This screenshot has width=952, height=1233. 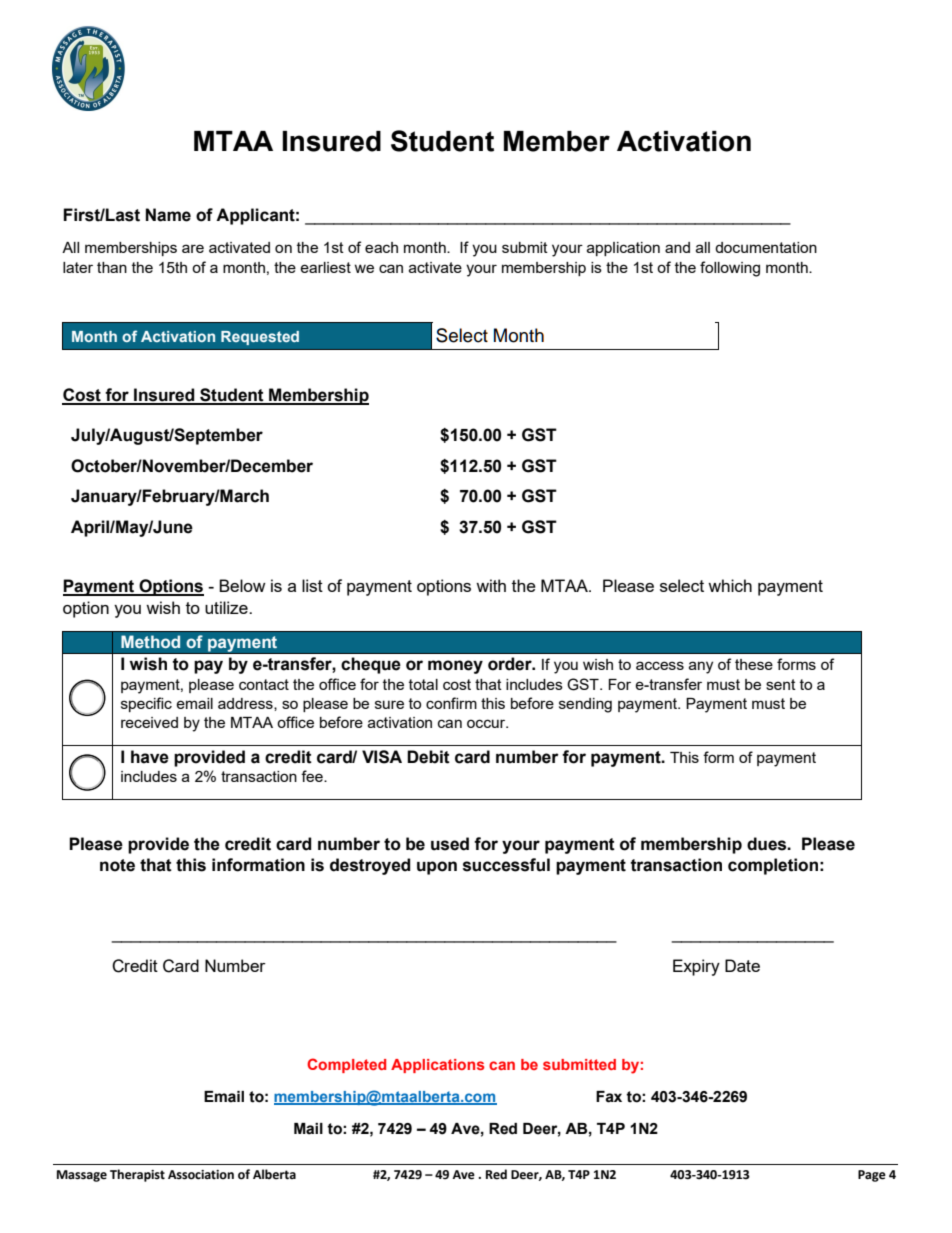 I want to click on completion, so click(x=773, y=866).
